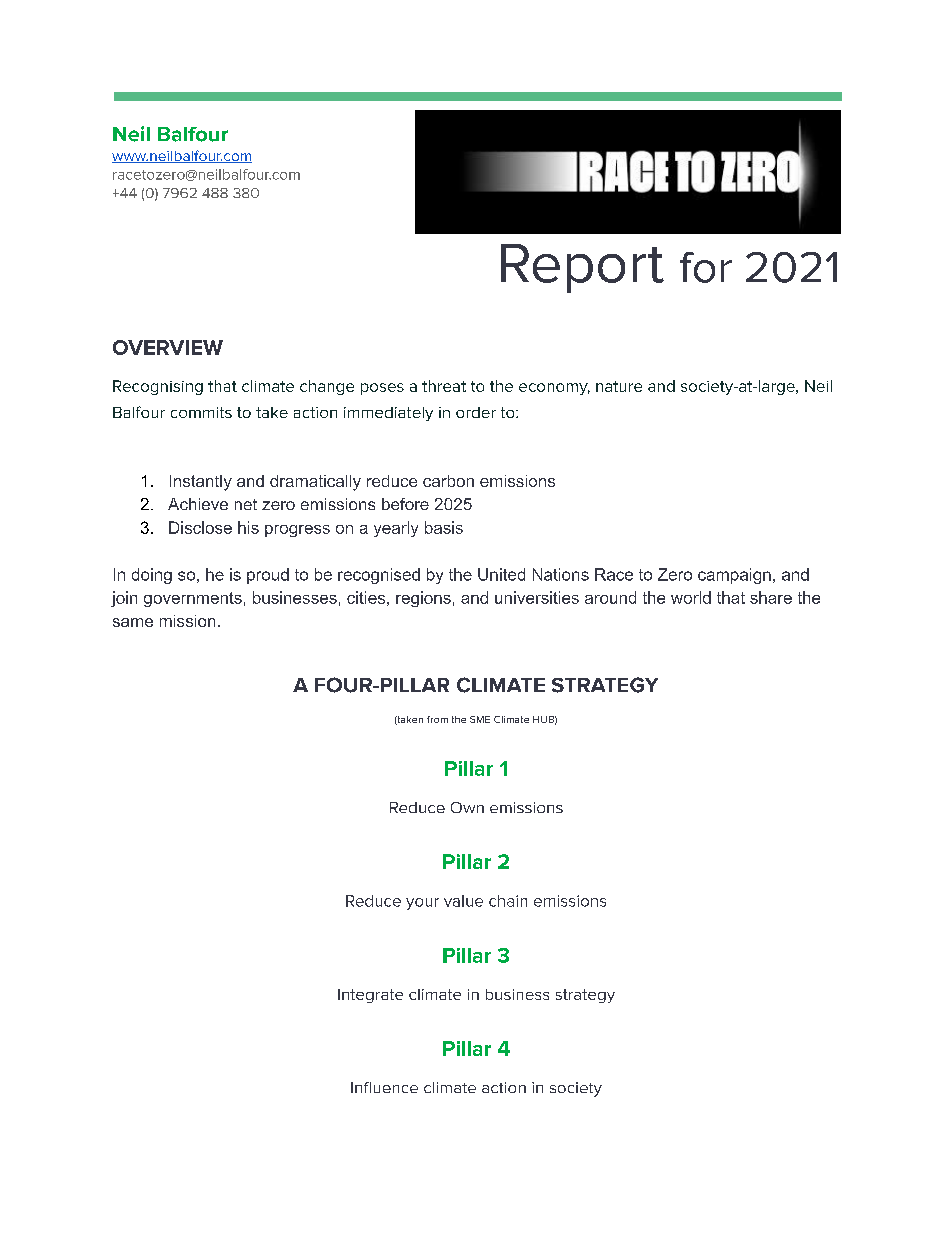  I want to click on nature, so click(619, 386).
